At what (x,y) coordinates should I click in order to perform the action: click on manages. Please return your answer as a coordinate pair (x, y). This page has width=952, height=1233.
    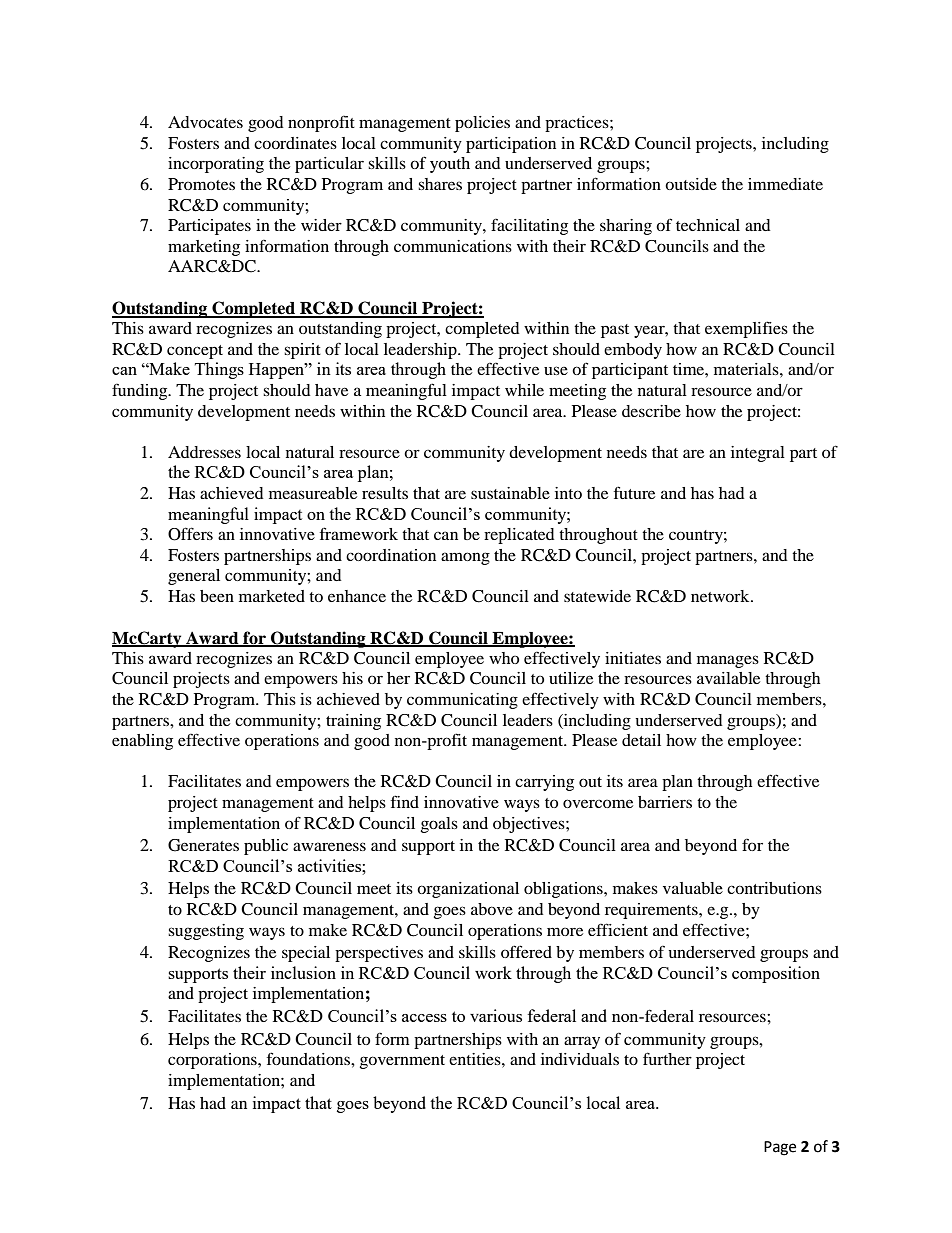
    Looking at the image, I should click on (728, 661).
